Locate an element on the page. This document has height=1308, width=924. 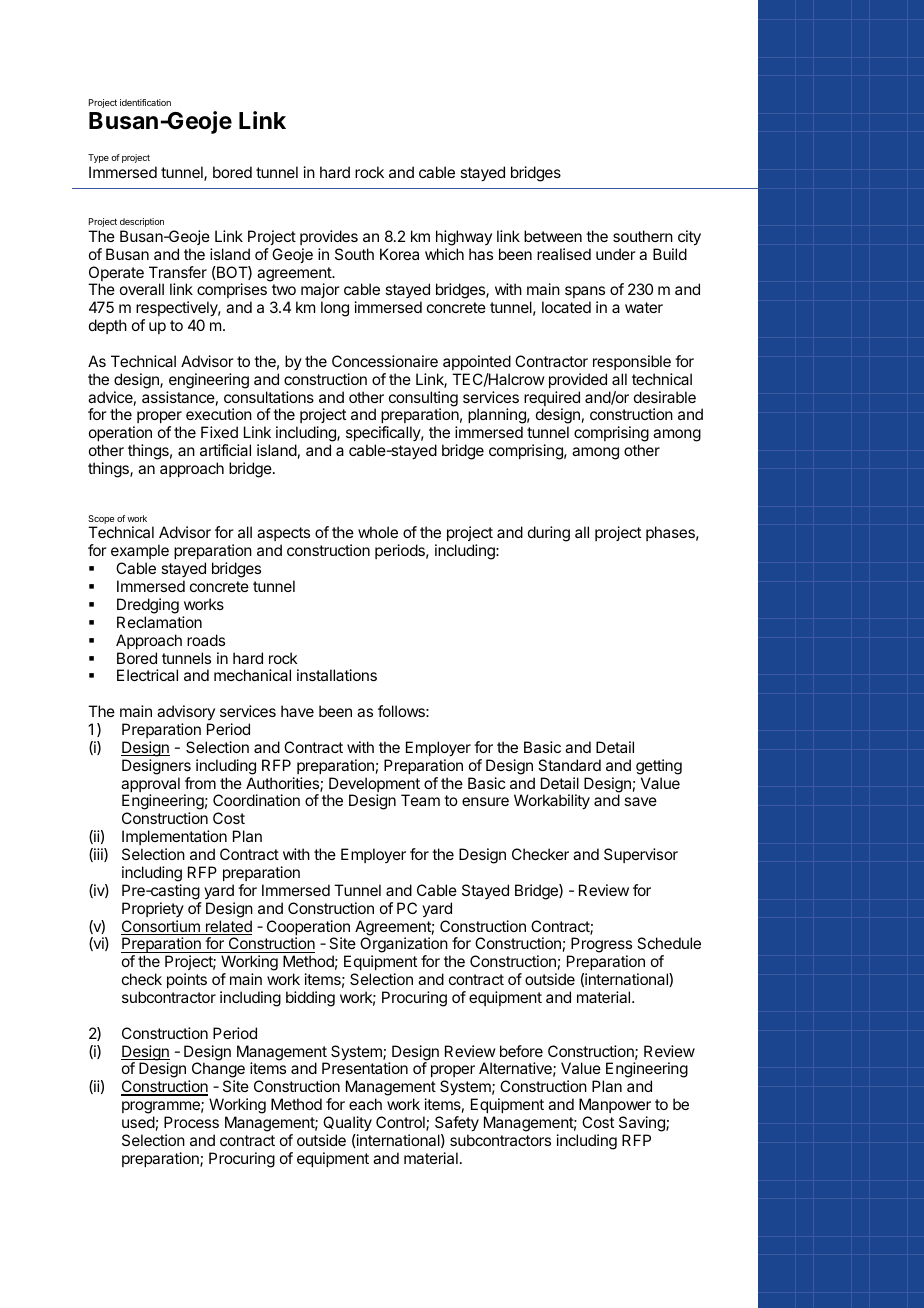
Organization is located at coordinates (404, 946).
